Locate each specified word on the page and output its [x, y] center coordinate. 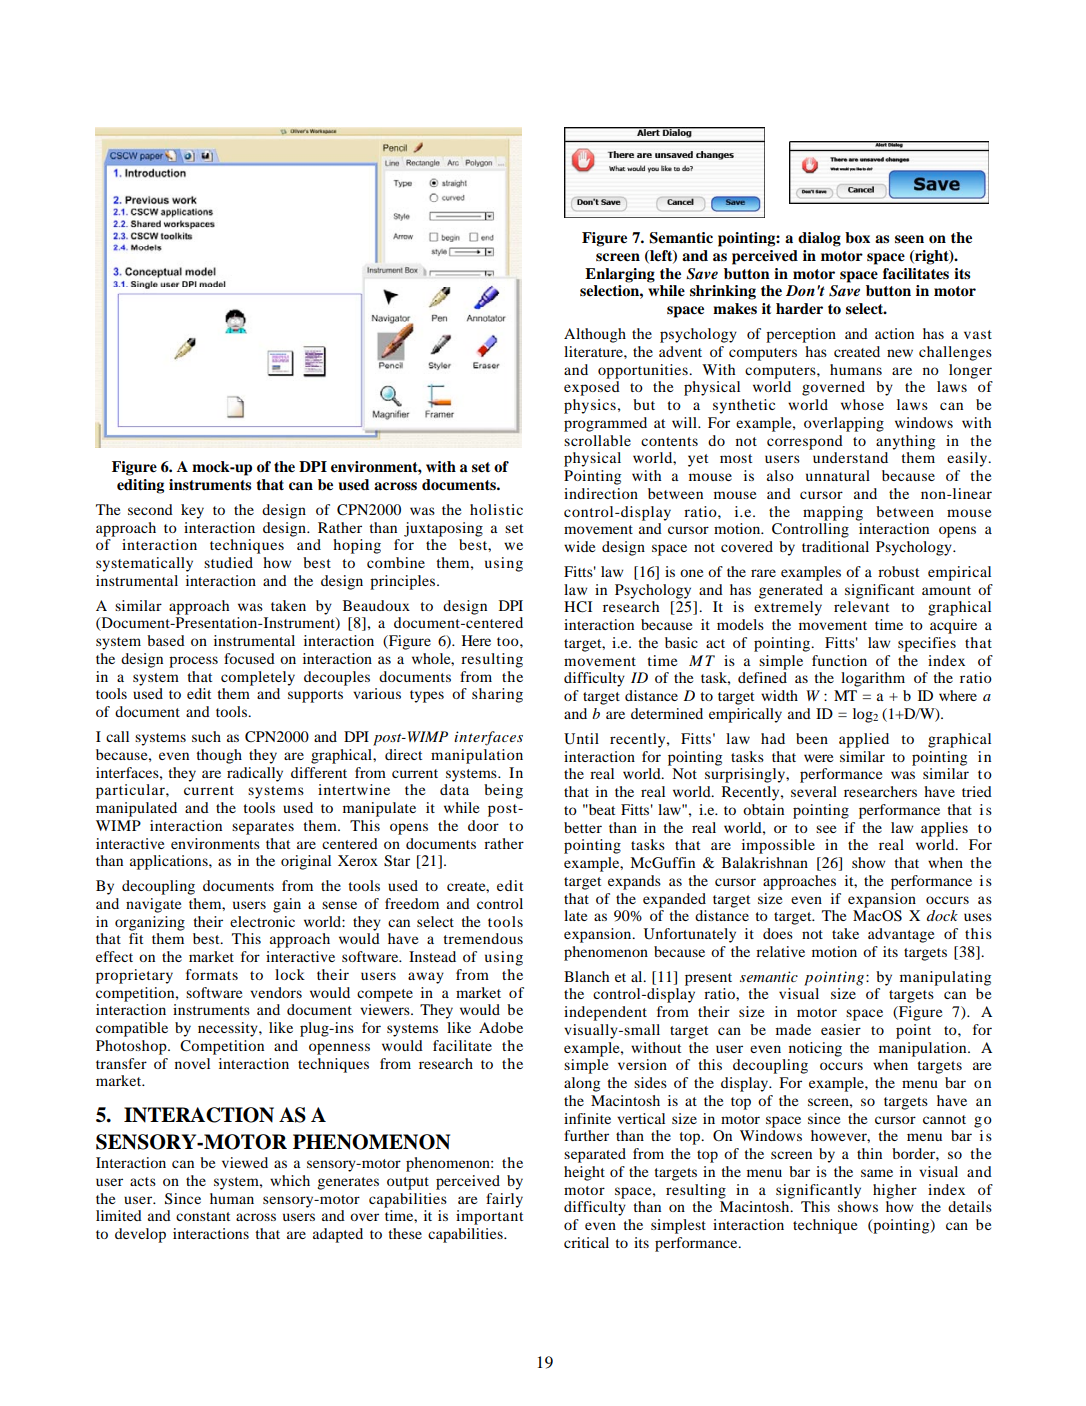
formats [212, 974]
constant [203, 1216]
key [192, 511]
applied [864, 740]
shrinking [723, 292]
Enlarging [620, 275]
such [206, 736]
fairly [504, 1200]
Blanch [586, 976]
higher [895, 1191]
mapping [833, 513]
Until [581, 739]
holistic [496, 509]
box [857, 237]
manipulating [945, 978]
